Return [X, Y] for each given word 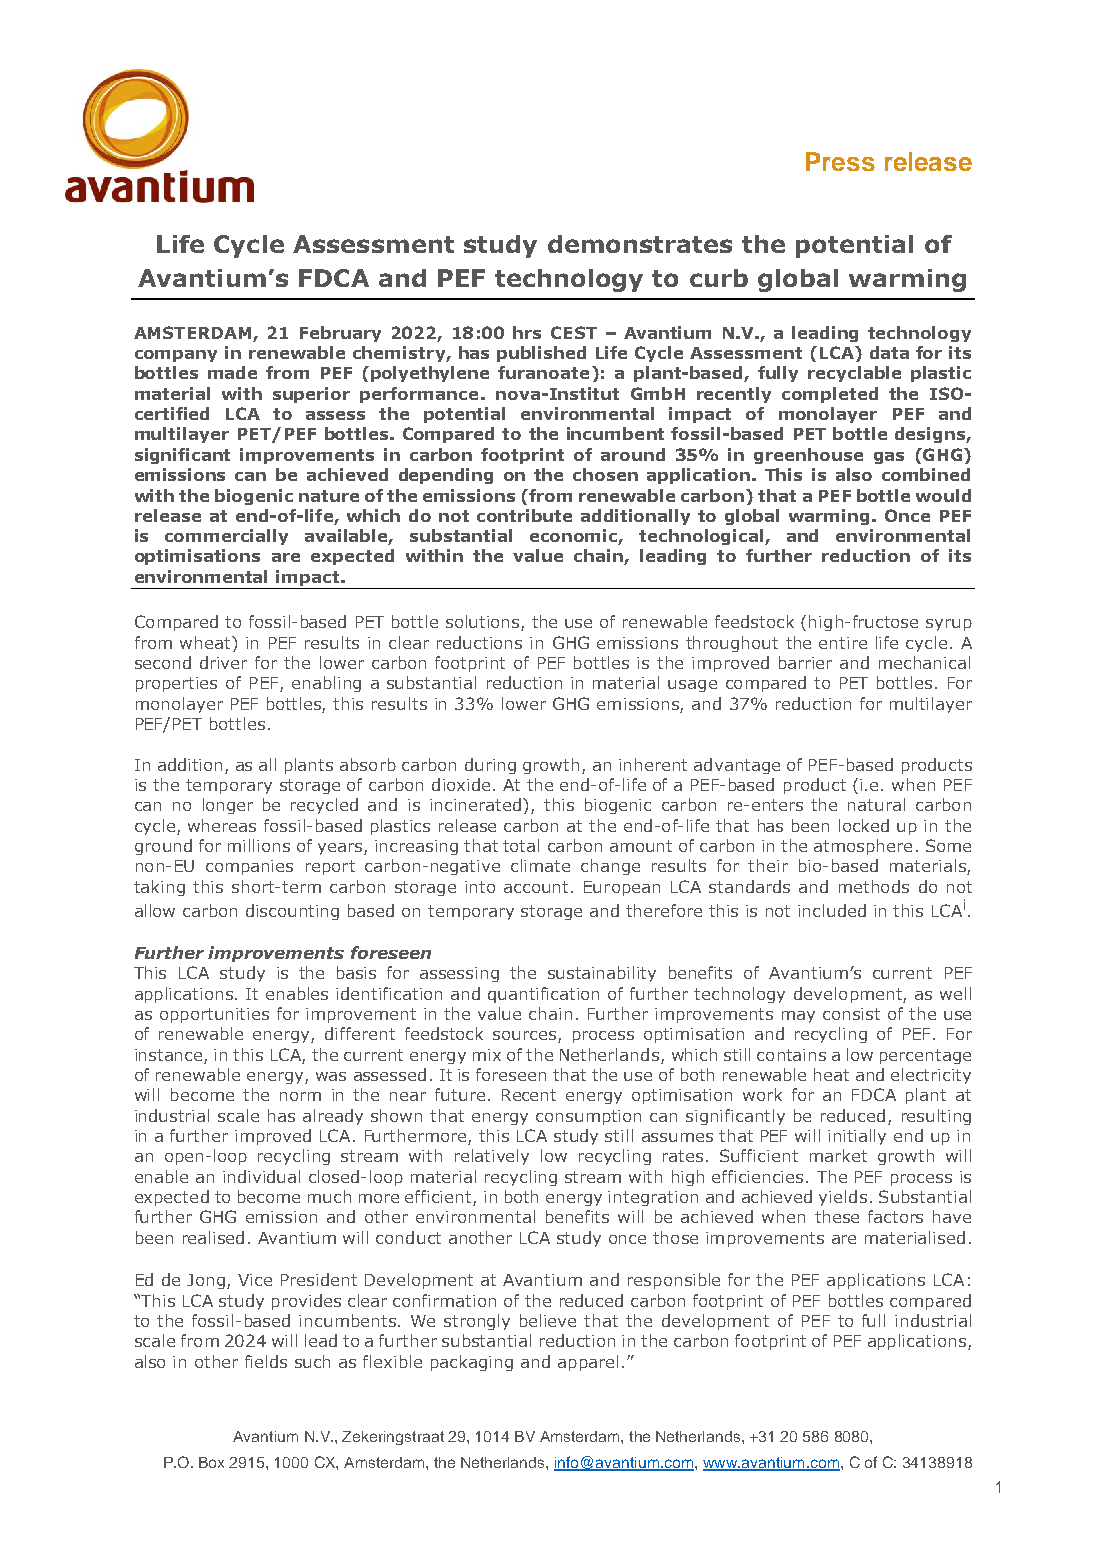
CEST [574, 332]
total [521, 845]
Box [211, 1462]
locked [864, 825]
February [340, 334]
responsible [674, 1281]
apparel [588, 1363]
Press [840, 161]
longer [228, 806]
